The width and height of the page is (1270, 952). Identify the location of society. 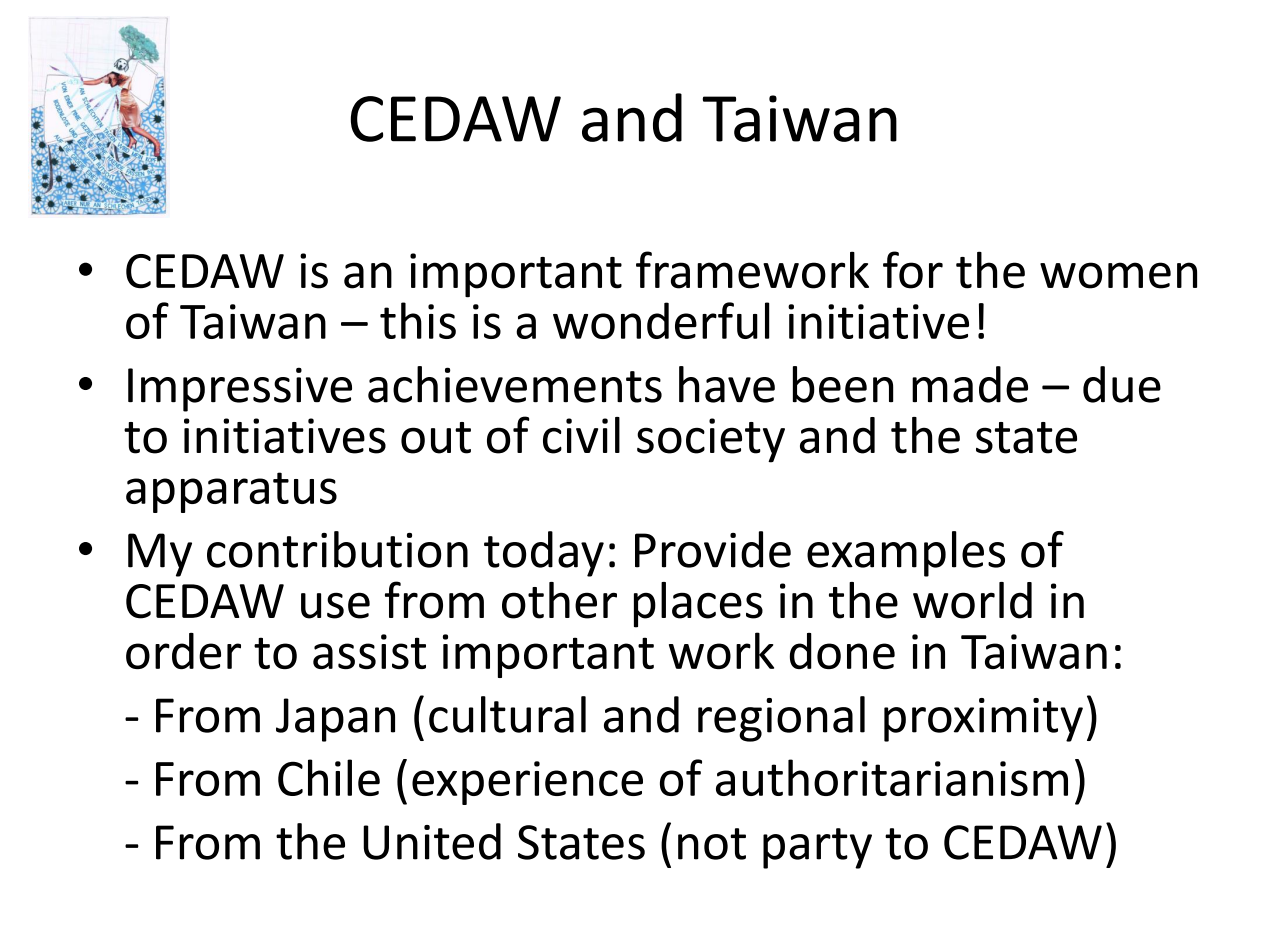
(711, 440).
